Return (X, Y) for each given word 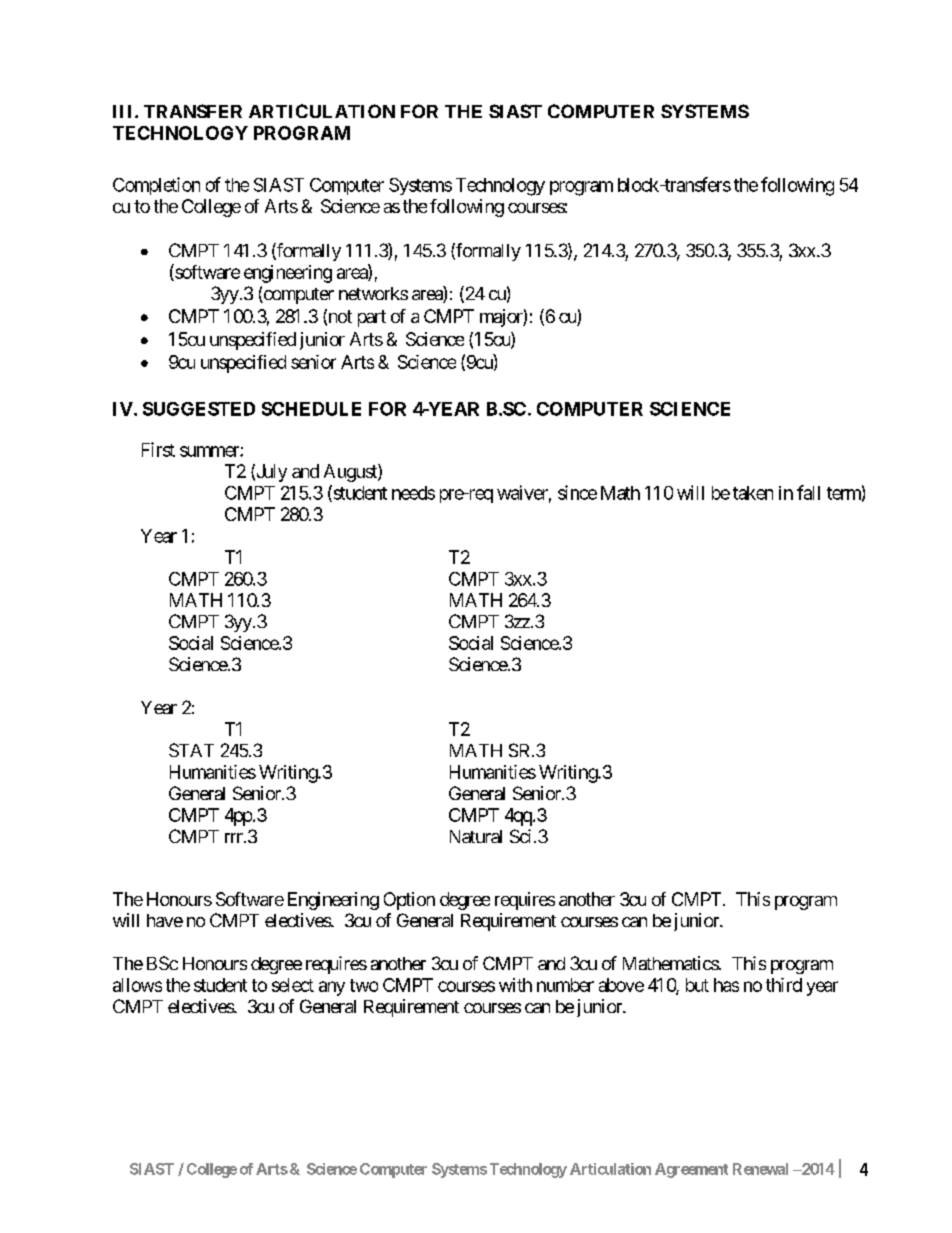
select (293, 985)
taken (753, 493)
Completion (156, 186)
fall (808, 492)
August (351, 473)
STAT (191, 750)
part (372, 318)
